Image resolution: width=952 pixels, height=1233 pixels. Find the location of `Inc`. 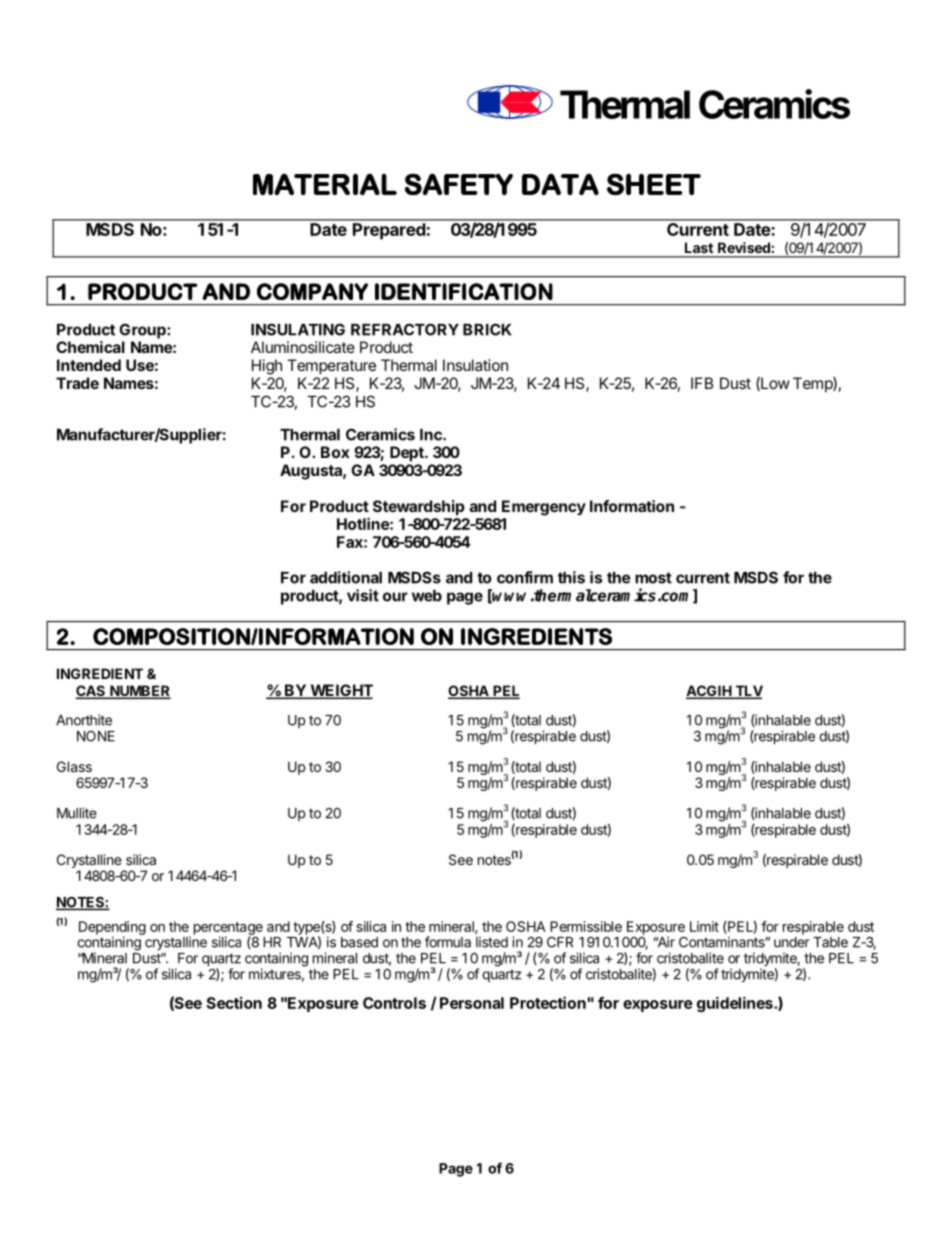

Inc is located at coordinates (432, 435).
